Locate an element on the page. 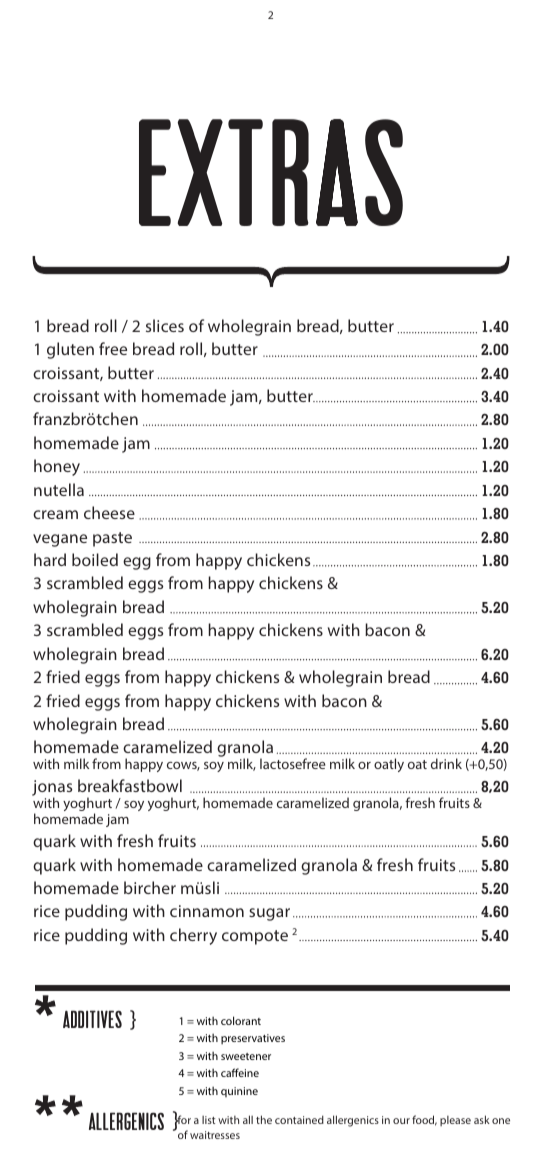  preservatives is located at coordinates (253, 1039).
